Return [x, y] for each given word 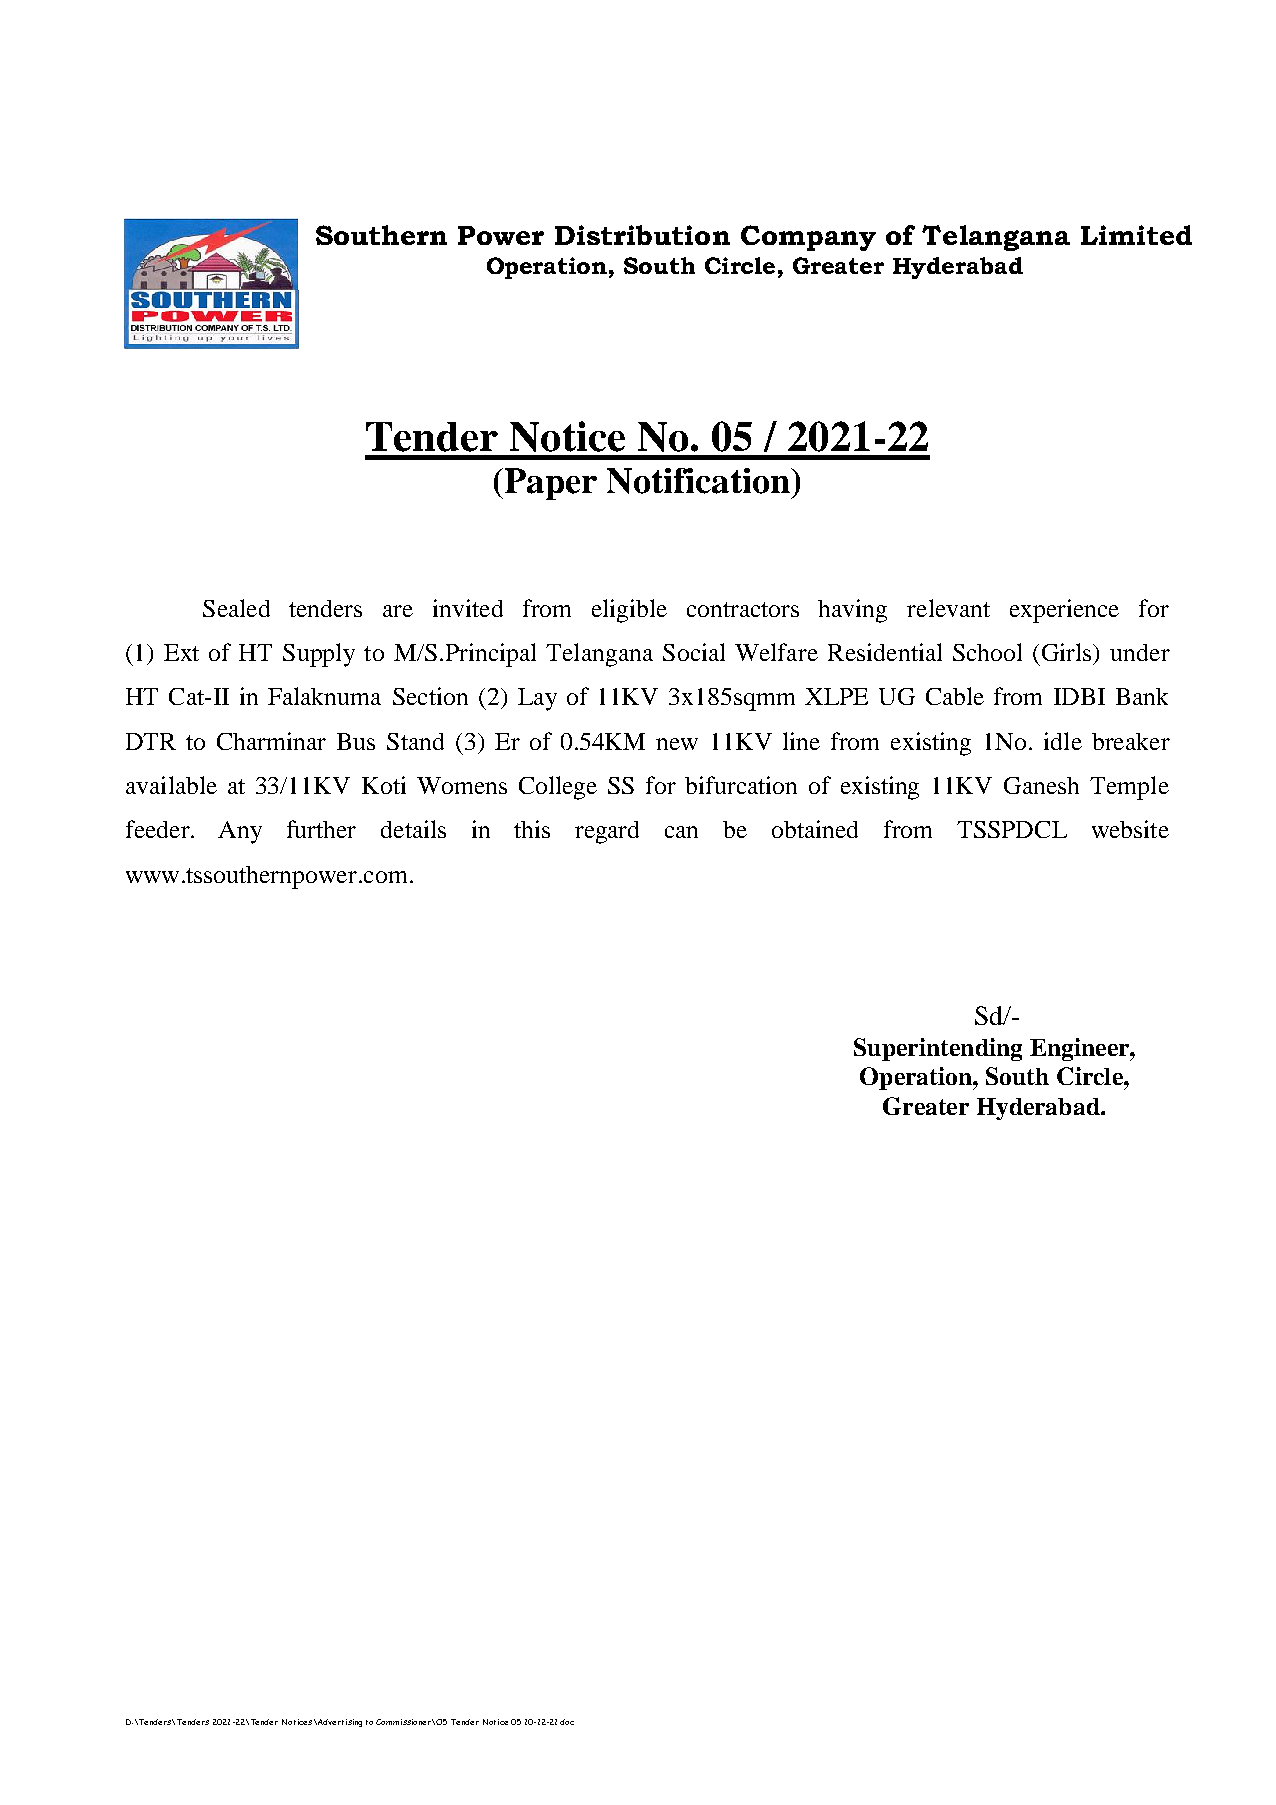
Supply [319, 655]
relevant [948, 608]
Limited [1136, 235]
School [987, 652]
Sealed [236, 608]
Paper [549, 484]
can [681, 832]
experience [1064, 611]
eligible [629, 611]
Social [694, 652]
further [321, 829]
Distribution [642, 235]
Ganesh [1041, 785]
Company [808, 238]
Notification [699, 481]
